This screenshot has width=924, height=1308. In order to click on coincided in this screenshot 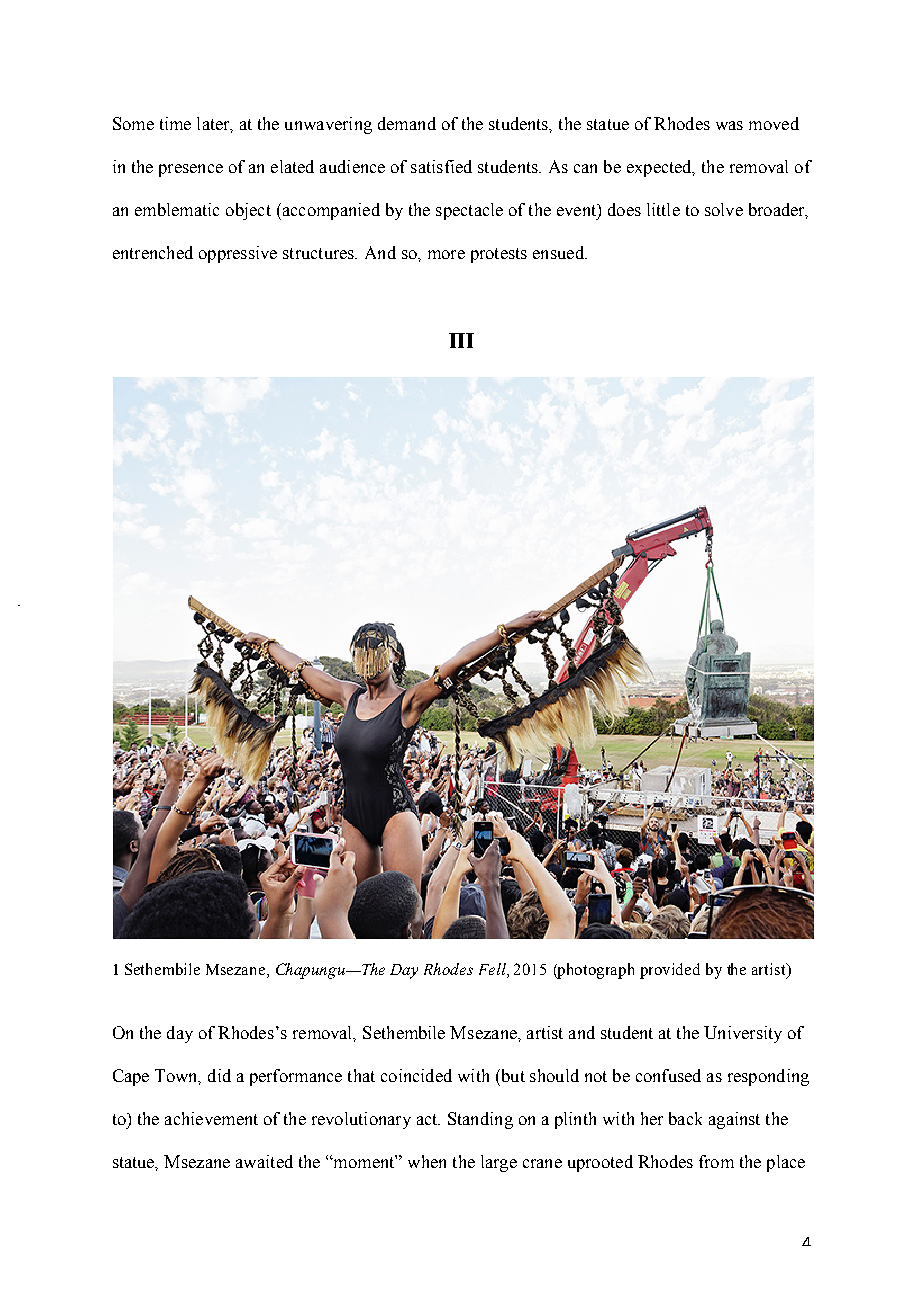, I will do `click(416, 1075)`.
